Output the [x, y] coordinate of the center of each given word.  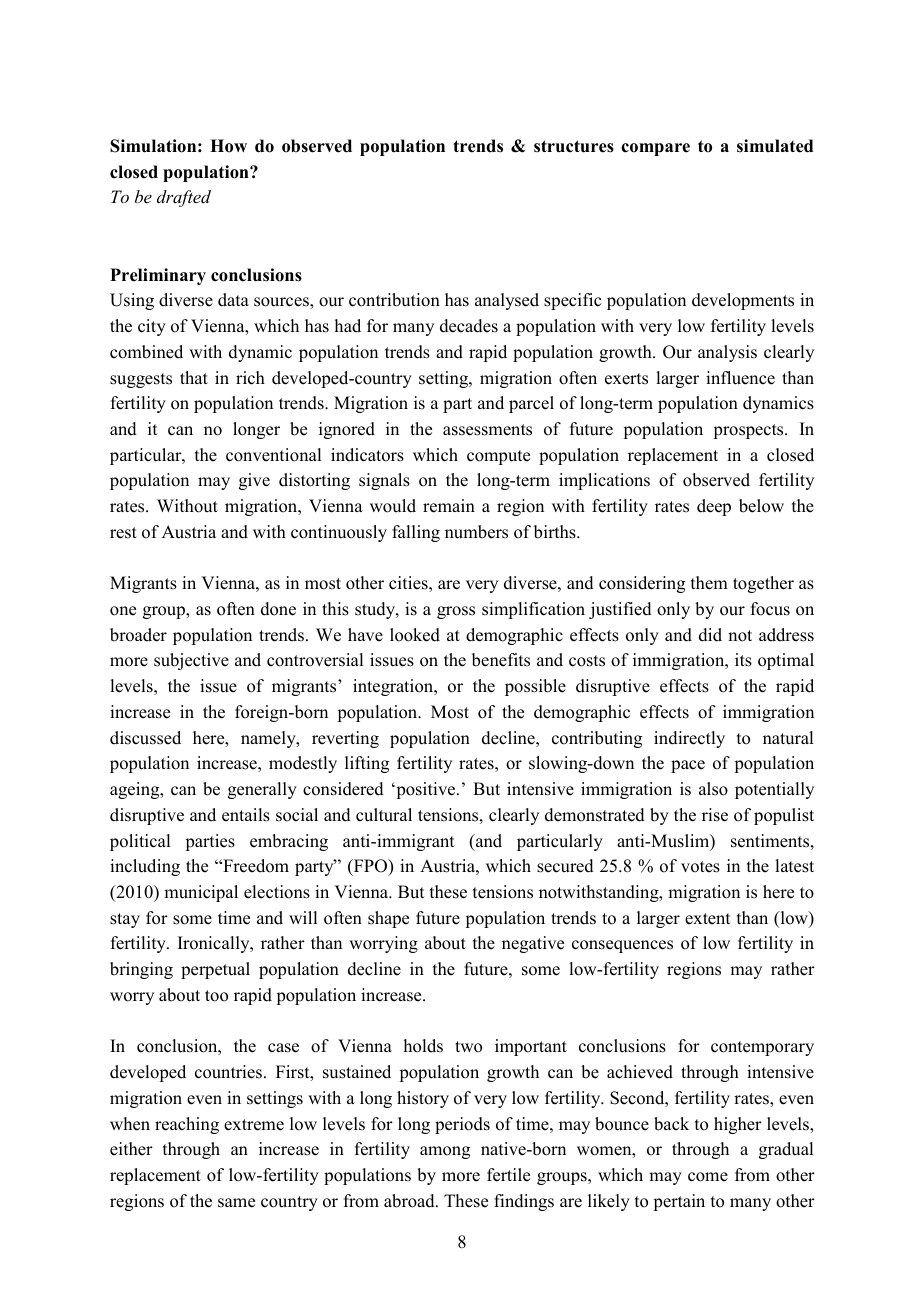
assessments [487, 430]
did [710, 635]
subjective [191, 661]
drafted [184, 198]
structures [574, 146]
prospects [750, 431]
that [194, 377]
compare [655, 149]
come [708, 1177]
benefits [501, 660]
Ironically [215, 944]
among [445, 1152]
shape [388, 919]
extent [707, 919]
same [236, 1203]
